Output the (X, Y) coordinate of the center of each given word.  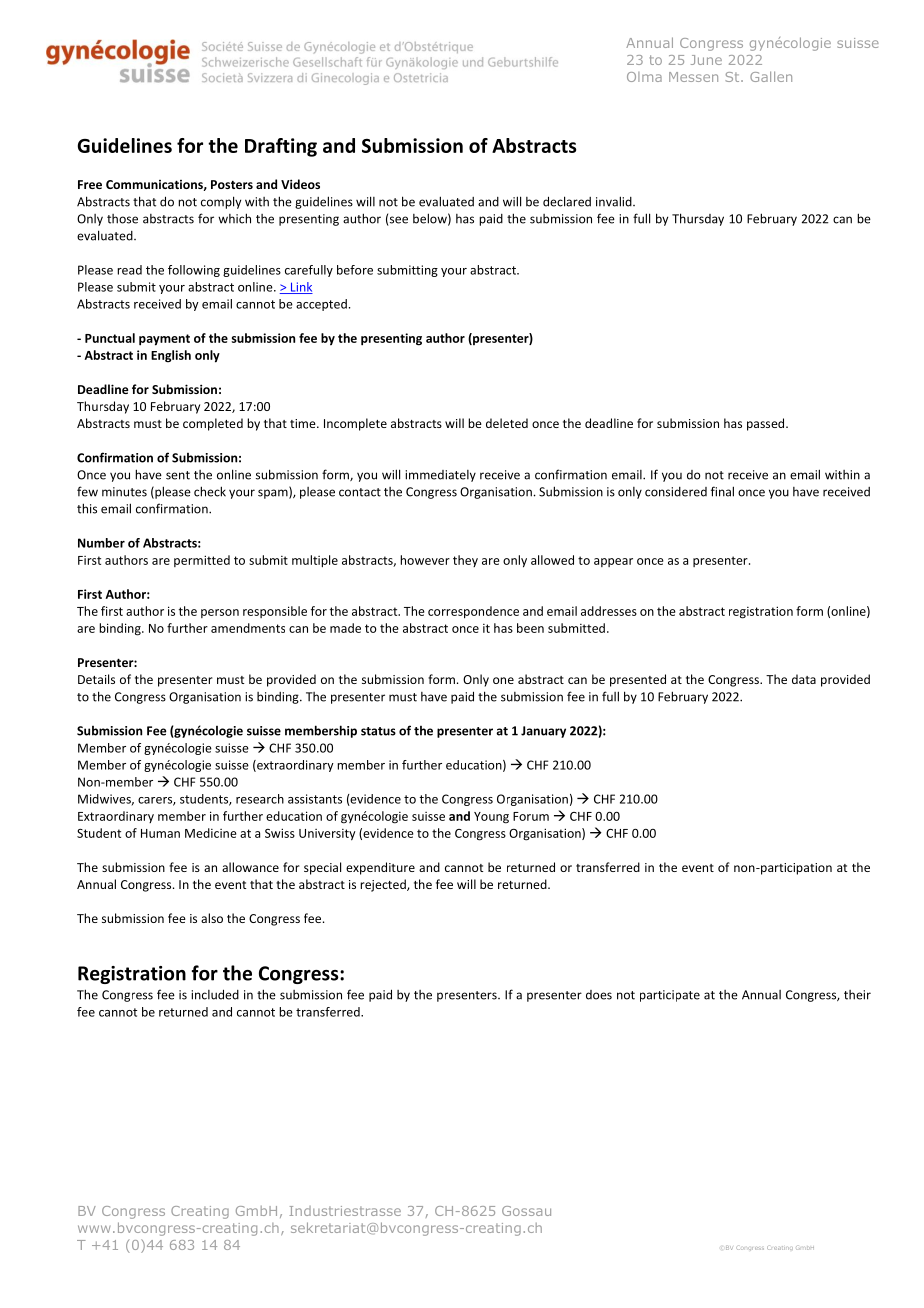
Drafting (281, 147)
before (355, 270)
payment (164, 340)
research (260, 799)
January (543, 732)
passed (767, 424)
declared (567, 201)
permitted (202, 561)
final (722, 491)
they (465, 561)
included (215, 994)
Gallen (771, 76)
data (804, 679)
